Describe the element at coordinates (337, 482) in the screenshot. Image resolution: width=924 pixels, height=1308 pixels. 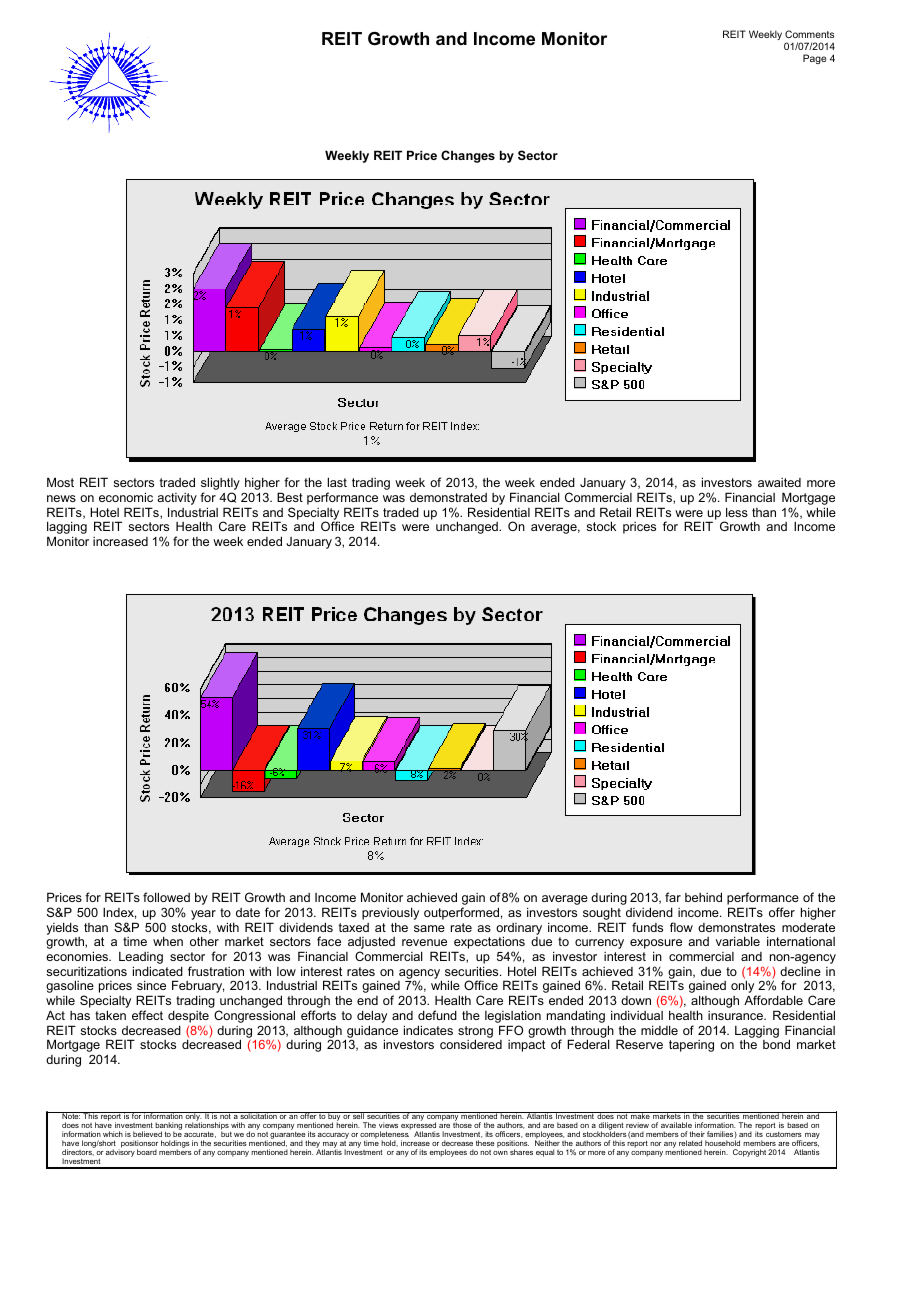
I see `last` at that location.
